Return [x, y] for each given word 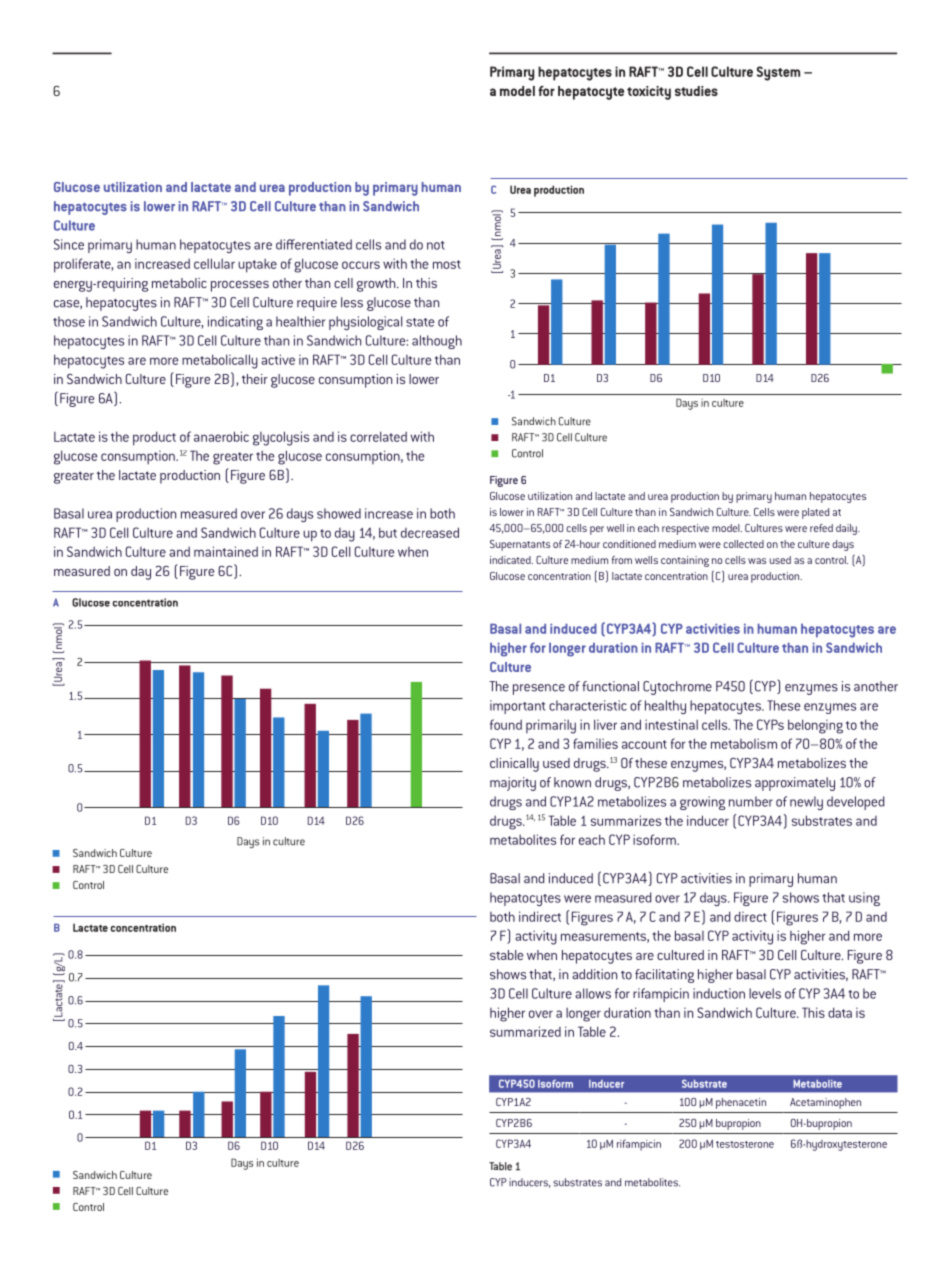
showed [339, 513]
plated [815, 513]
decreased [430, 532]
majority [513, 784]
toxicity [649, 93]
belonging [815, 726]
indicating [235, 323]
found [506, 724]
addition [594, 974]
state [420, 322]
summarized [525, 1031]
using [864, 899]
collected [743, 544]
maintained [226, 551]
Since [69, 244]
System [778, 73]
